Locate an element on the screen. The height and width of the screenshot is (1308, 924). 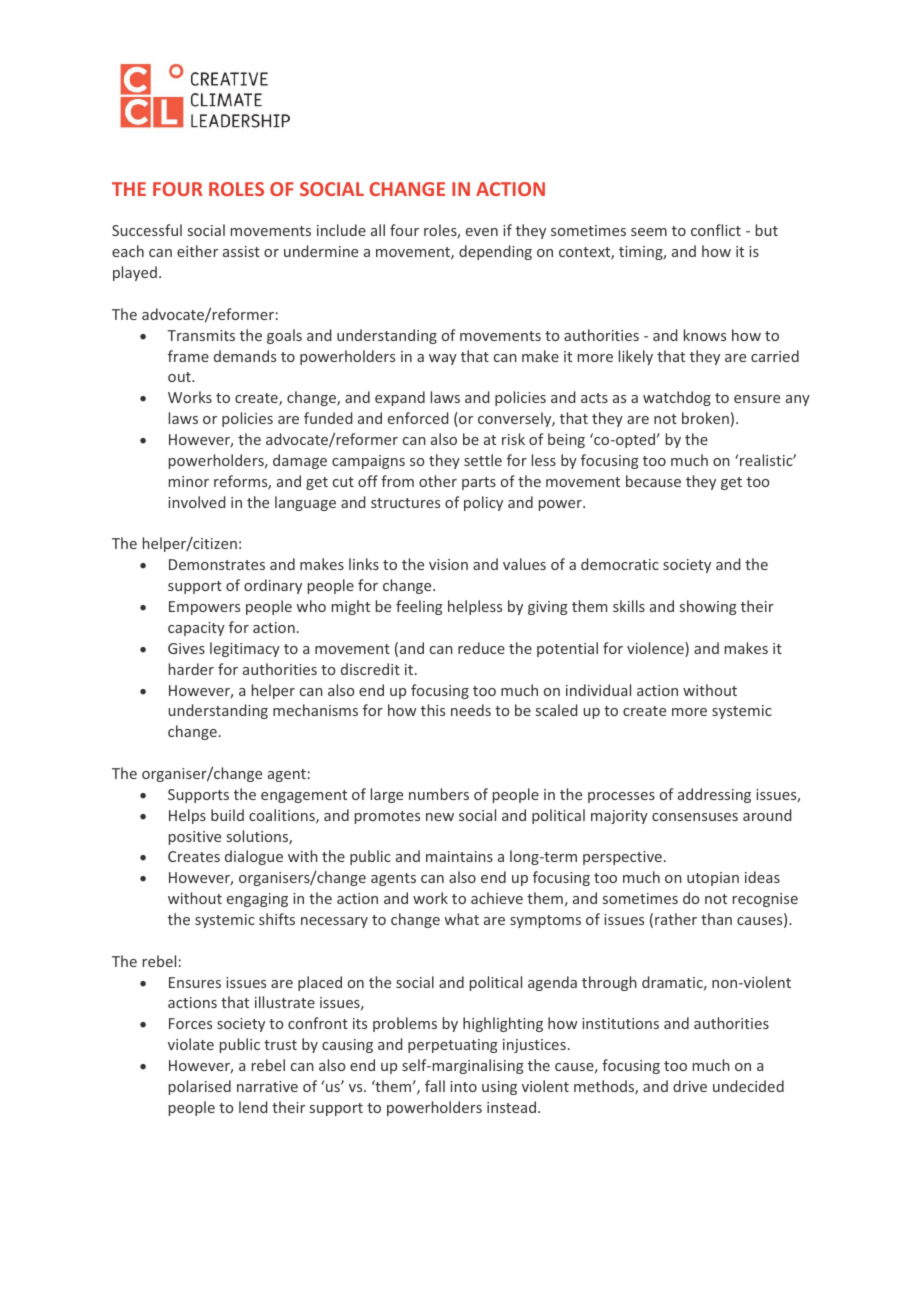
either is located at coordinates (197, 251).
